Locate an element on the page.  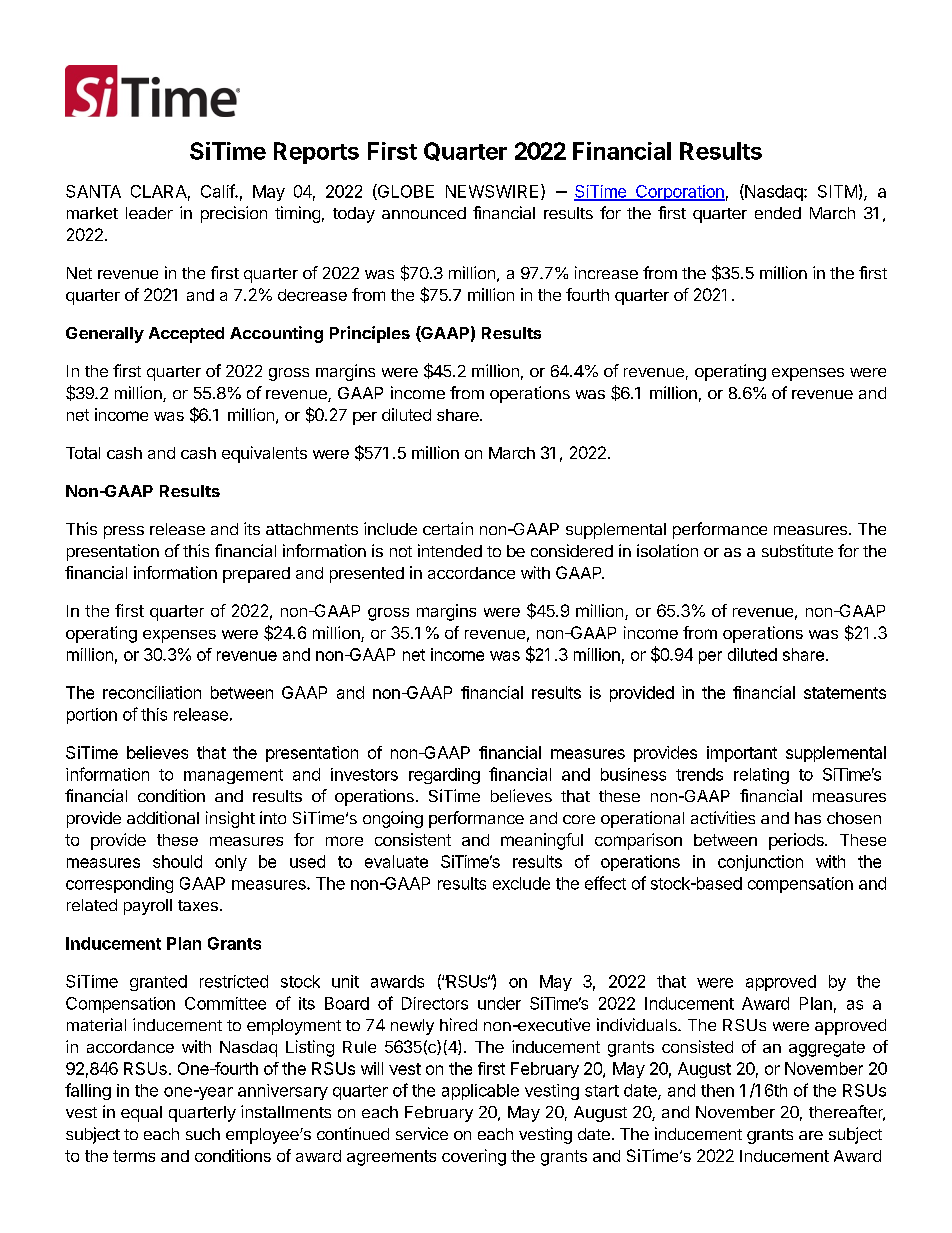
Calif is located at coordinates (218, 191).
